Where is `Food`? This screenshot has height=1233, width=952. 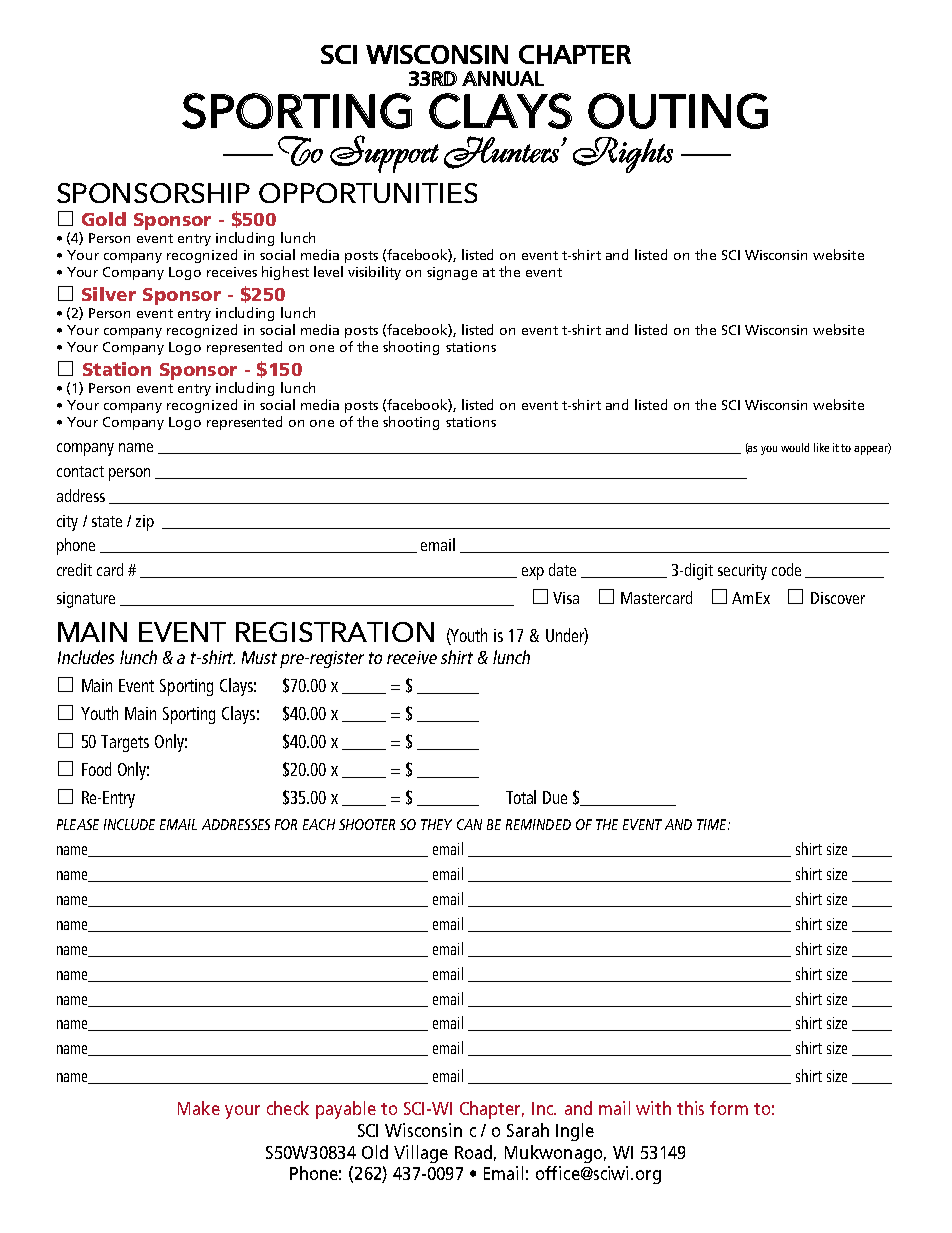
Food is located at coordinates (96, 769).
